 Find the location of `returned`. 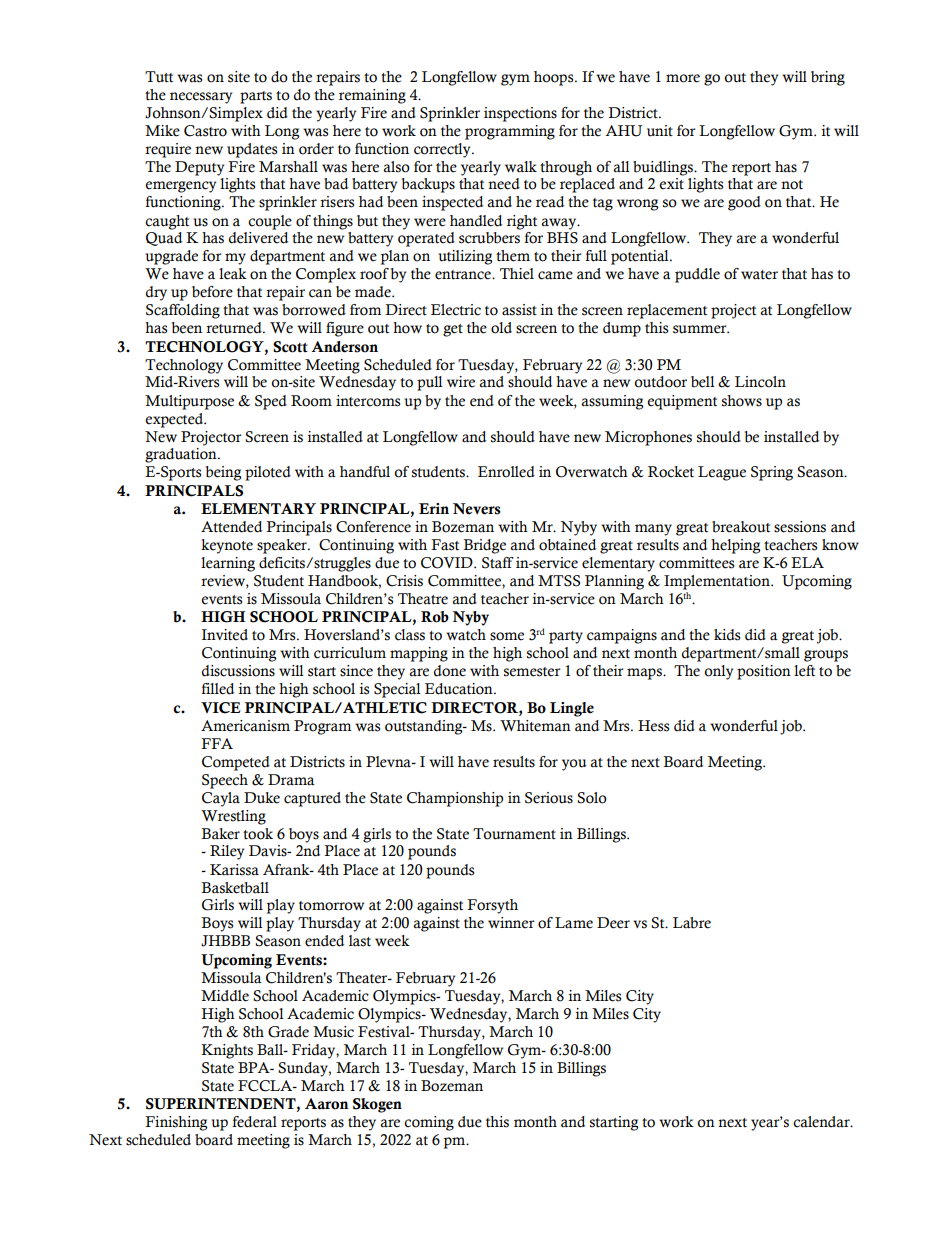

returned is located at coordinates (235, 328).
